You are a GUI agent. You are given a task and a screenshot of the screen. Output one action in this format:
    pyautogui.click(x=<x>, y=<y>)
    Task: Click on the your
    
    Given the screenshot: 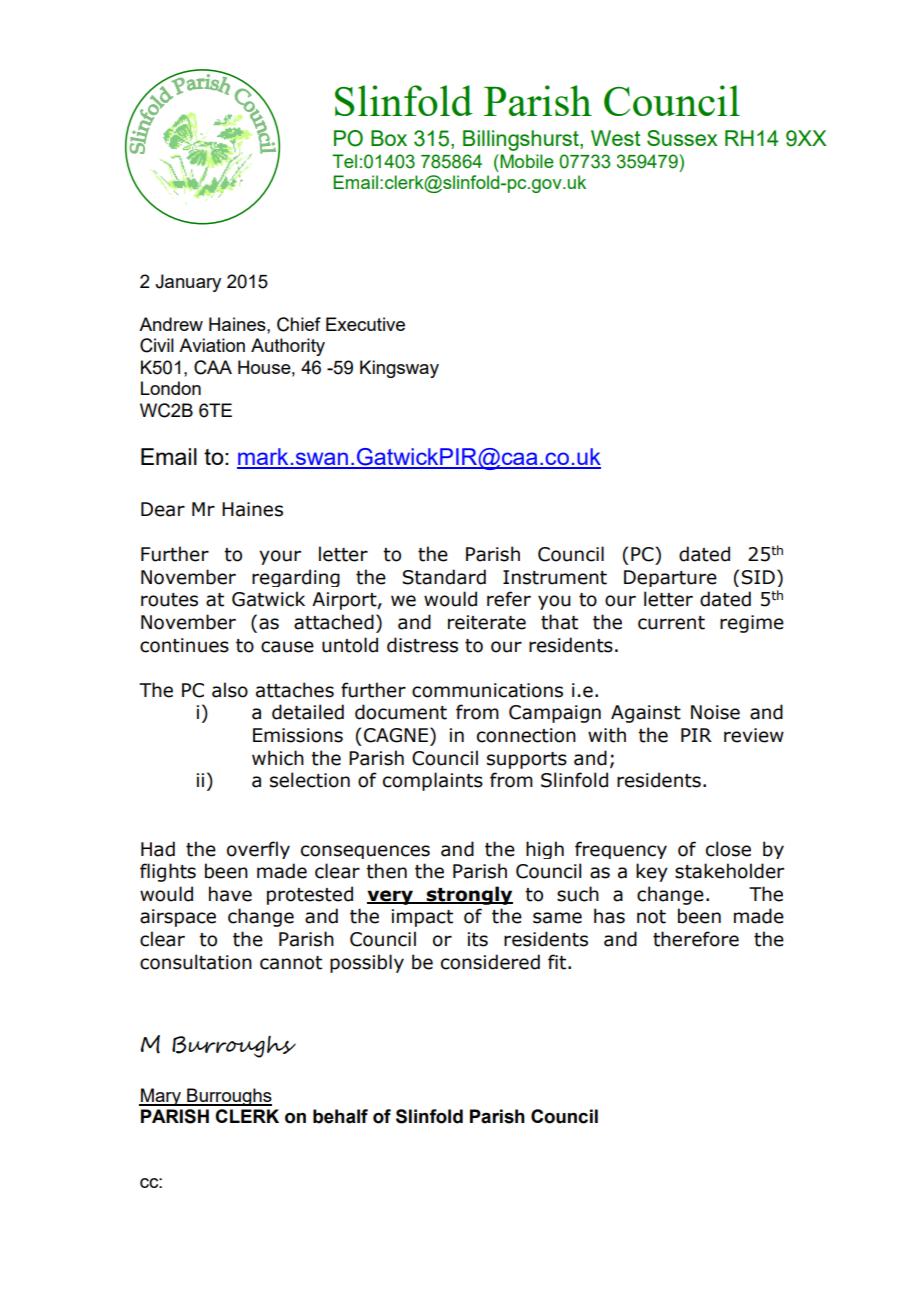 What is the action you would take?
    pyautogui.click(x=280, y=557)
